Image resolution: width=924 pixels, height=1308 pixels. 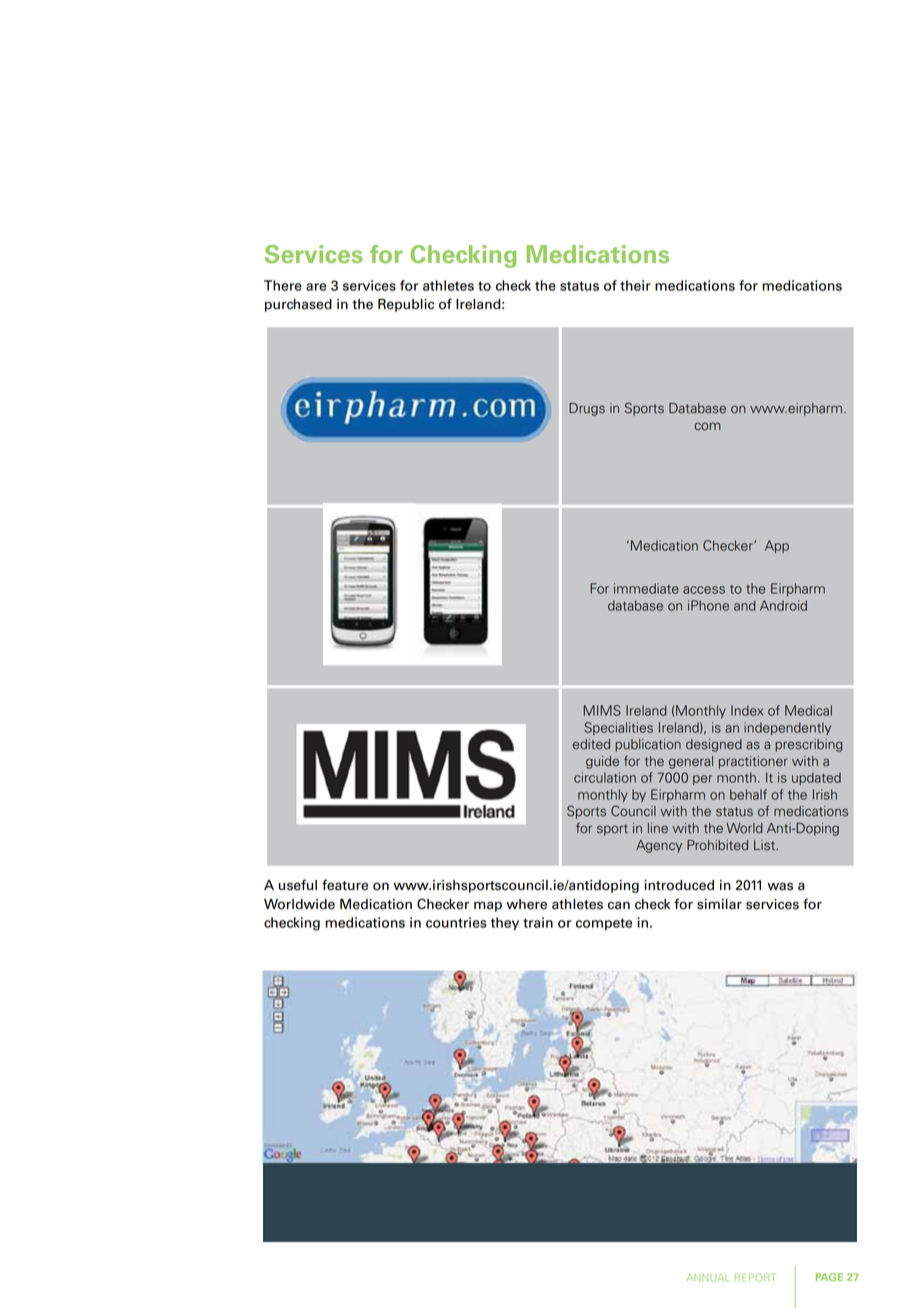 What do you see at coordinates (316, 287) in the image?
I see `are` at bounding box center [316, 287].
